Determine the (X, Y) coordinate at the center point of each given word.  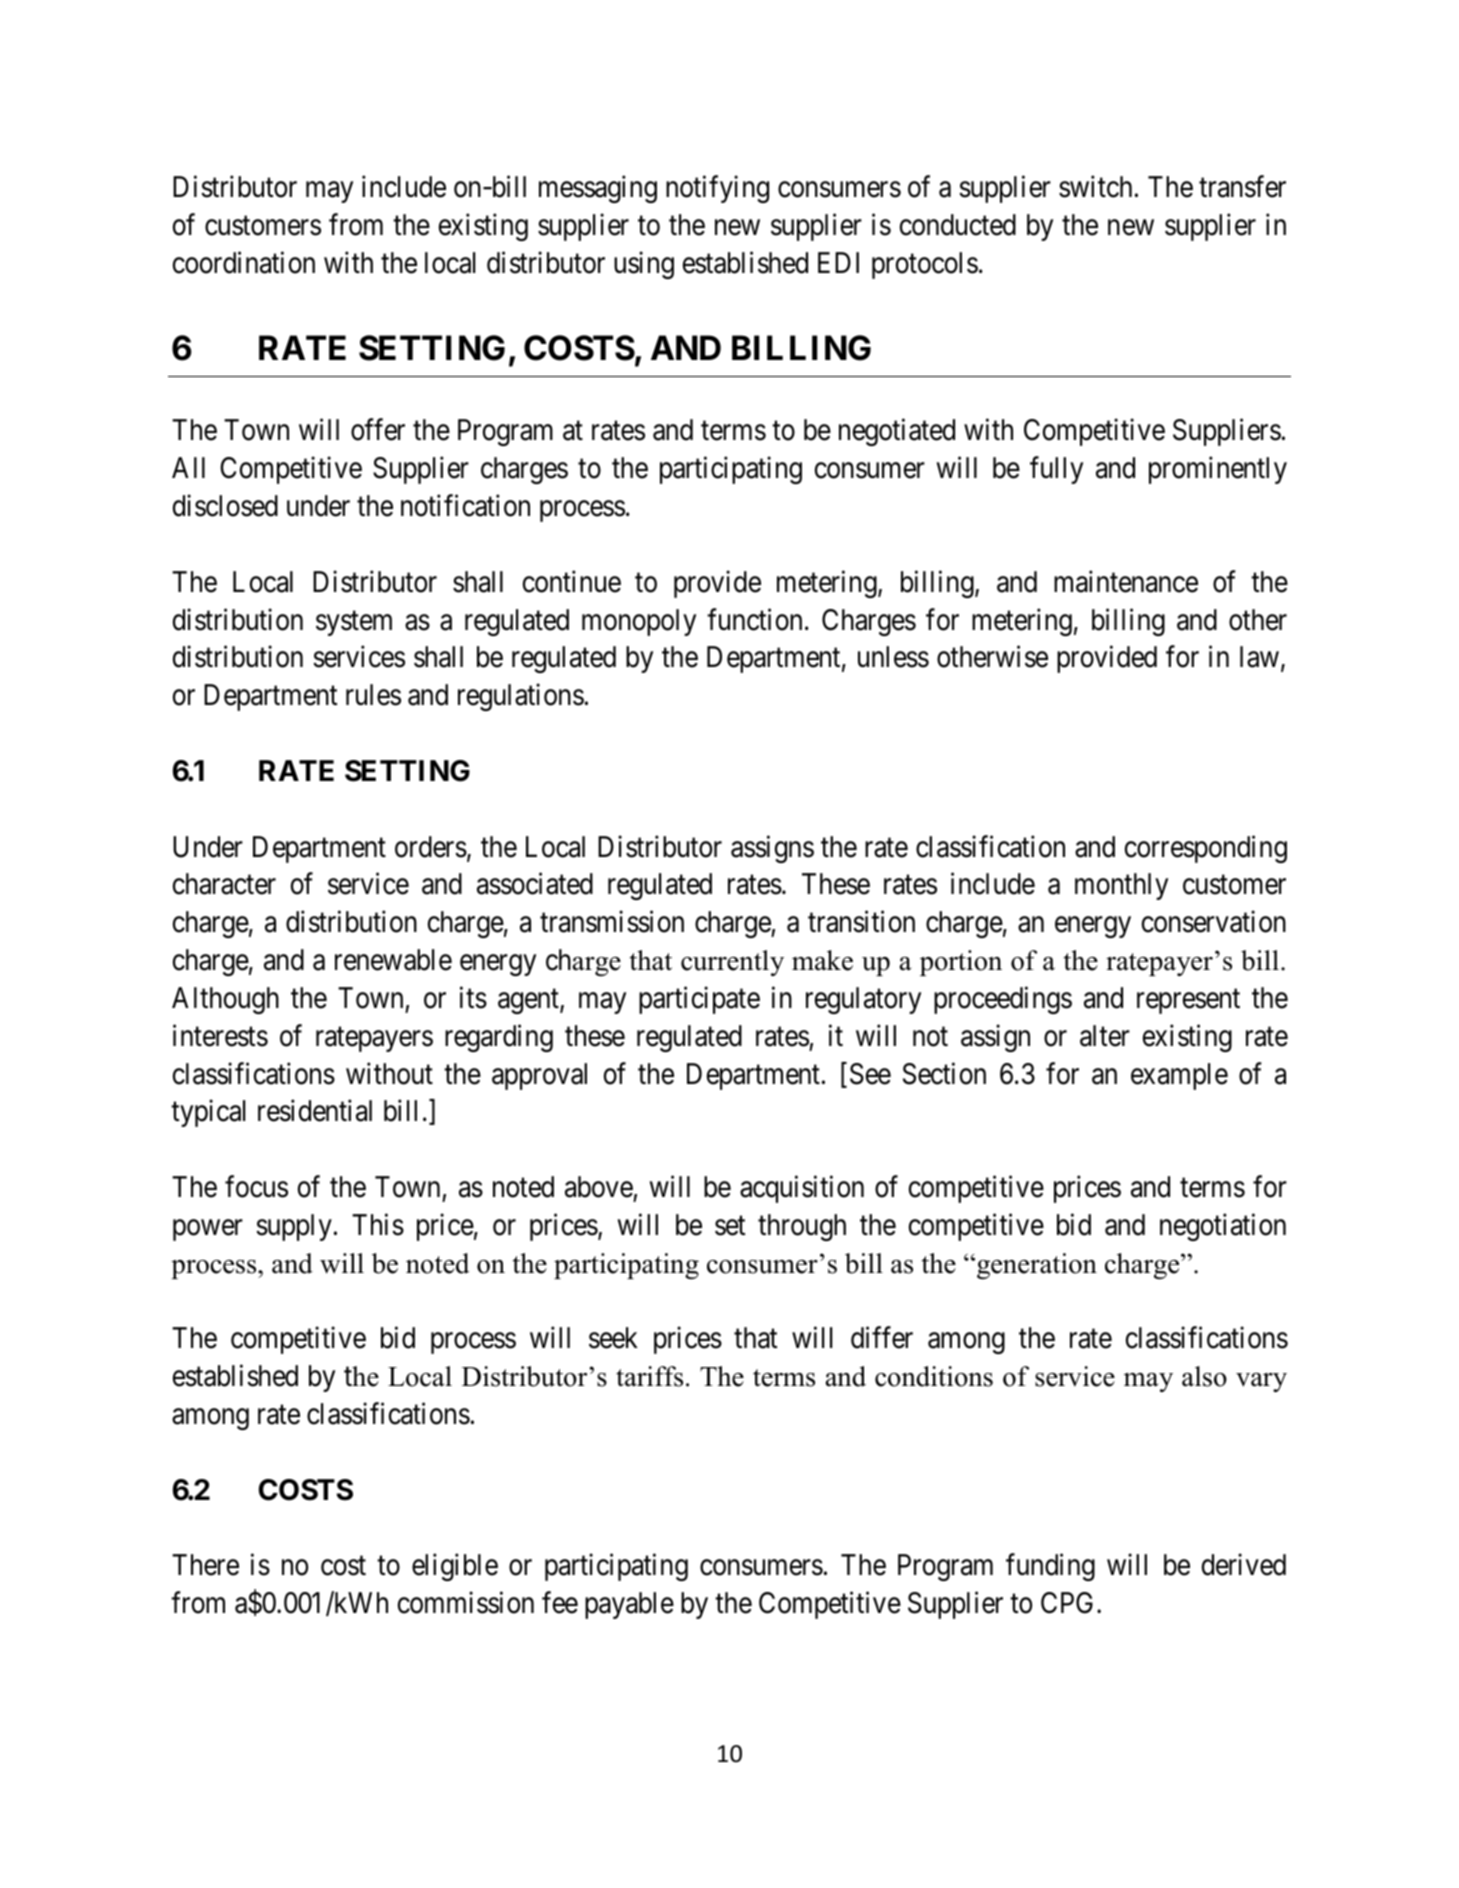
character (224, 884)
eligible (455, 1567)
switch (1095, 187)
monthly (1121, 886)
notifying (717, 189)
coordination (244, 262)
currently (732, 963)
